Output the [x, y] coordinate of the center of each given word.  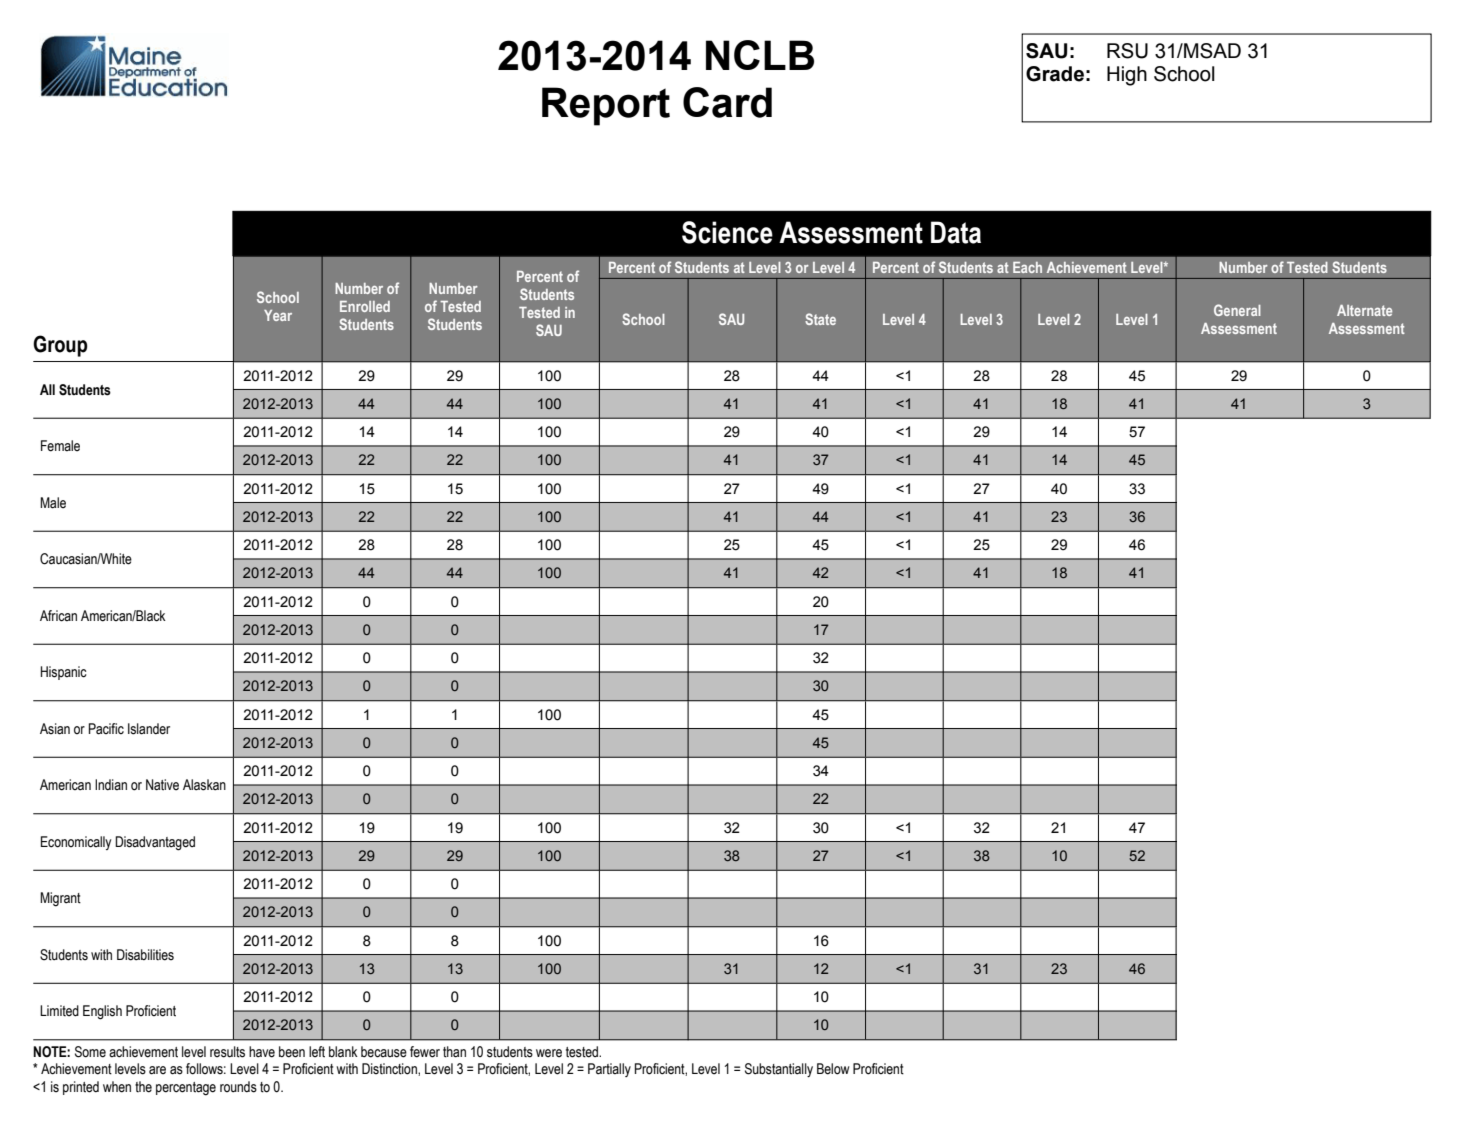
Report [606, 106]
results [227, 1052]
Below [833, 1069]
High [1127, 76]
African [58, 616]
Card [727, 102]
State [820, 319]
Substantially [779, 1070]
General [1237, 310]
